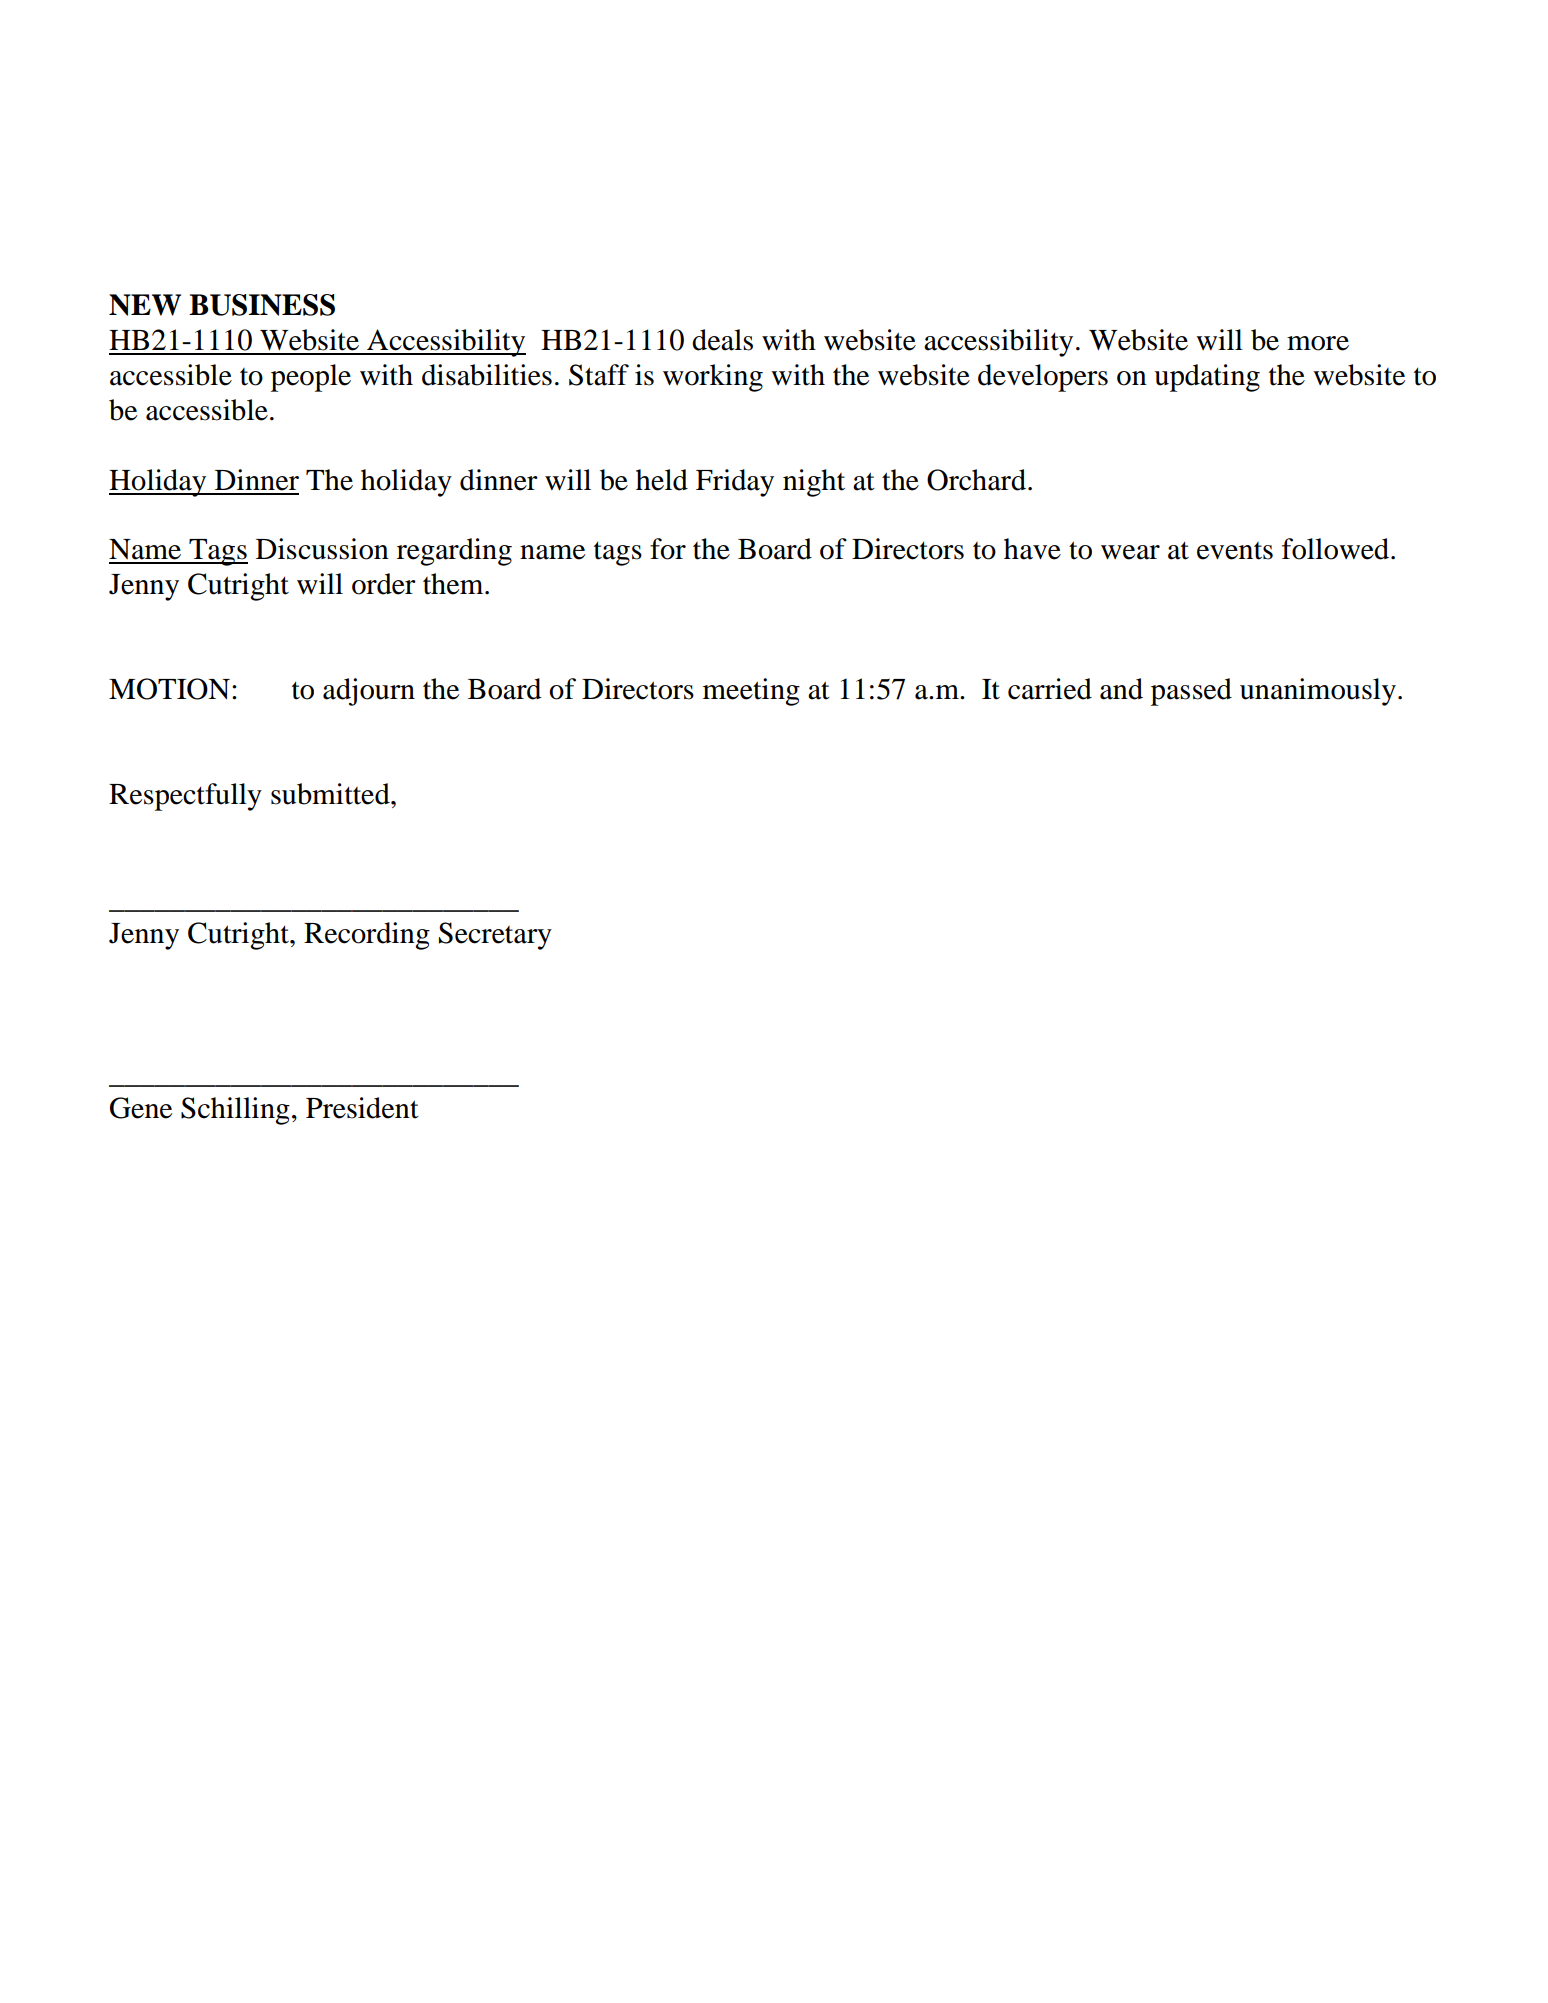  I want to click on more, so click(1318, 343).
